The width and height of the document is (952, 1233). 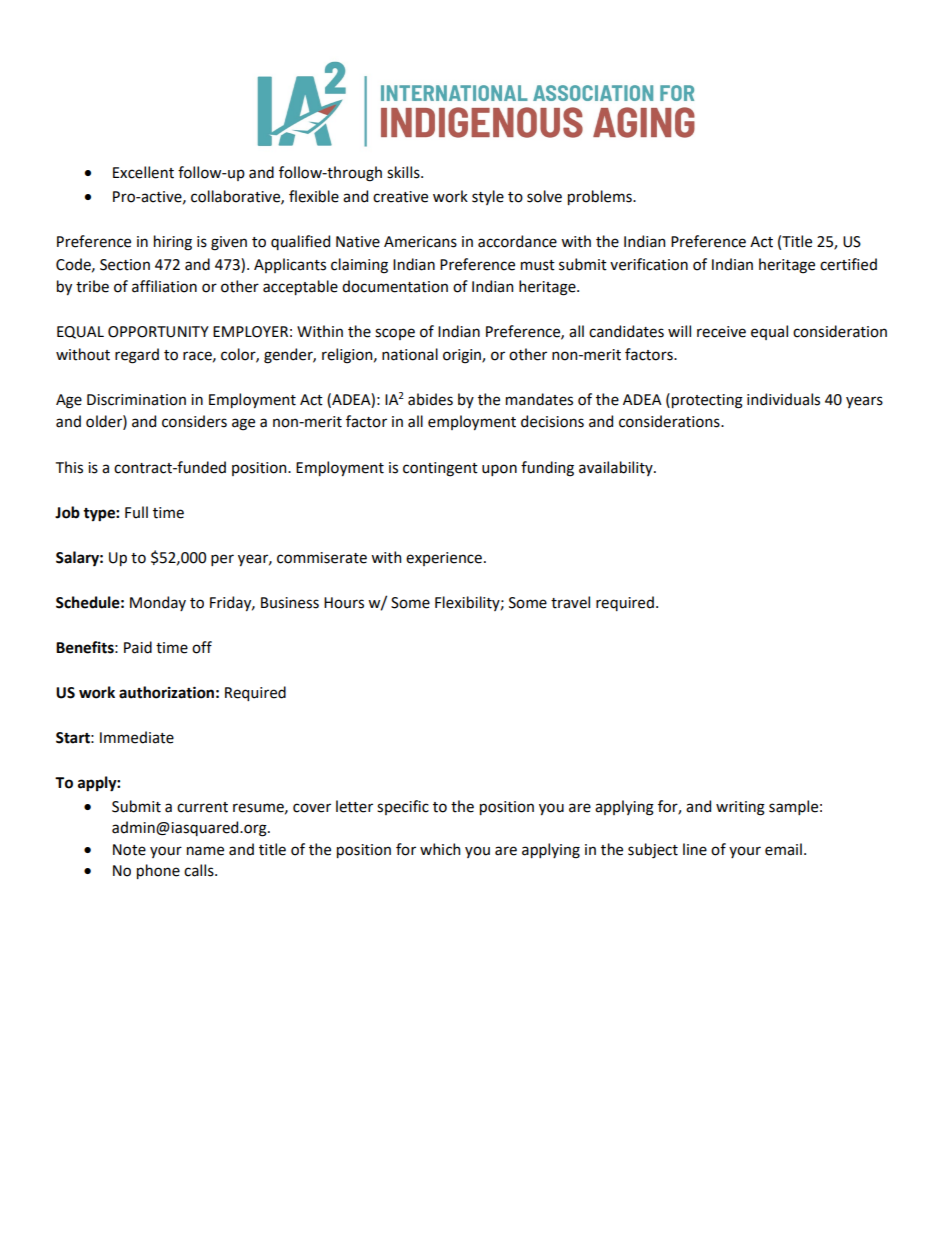 What do you see at coordinates (136, 512) in the document?
I see `Full` at bounding box center [136, 512].
